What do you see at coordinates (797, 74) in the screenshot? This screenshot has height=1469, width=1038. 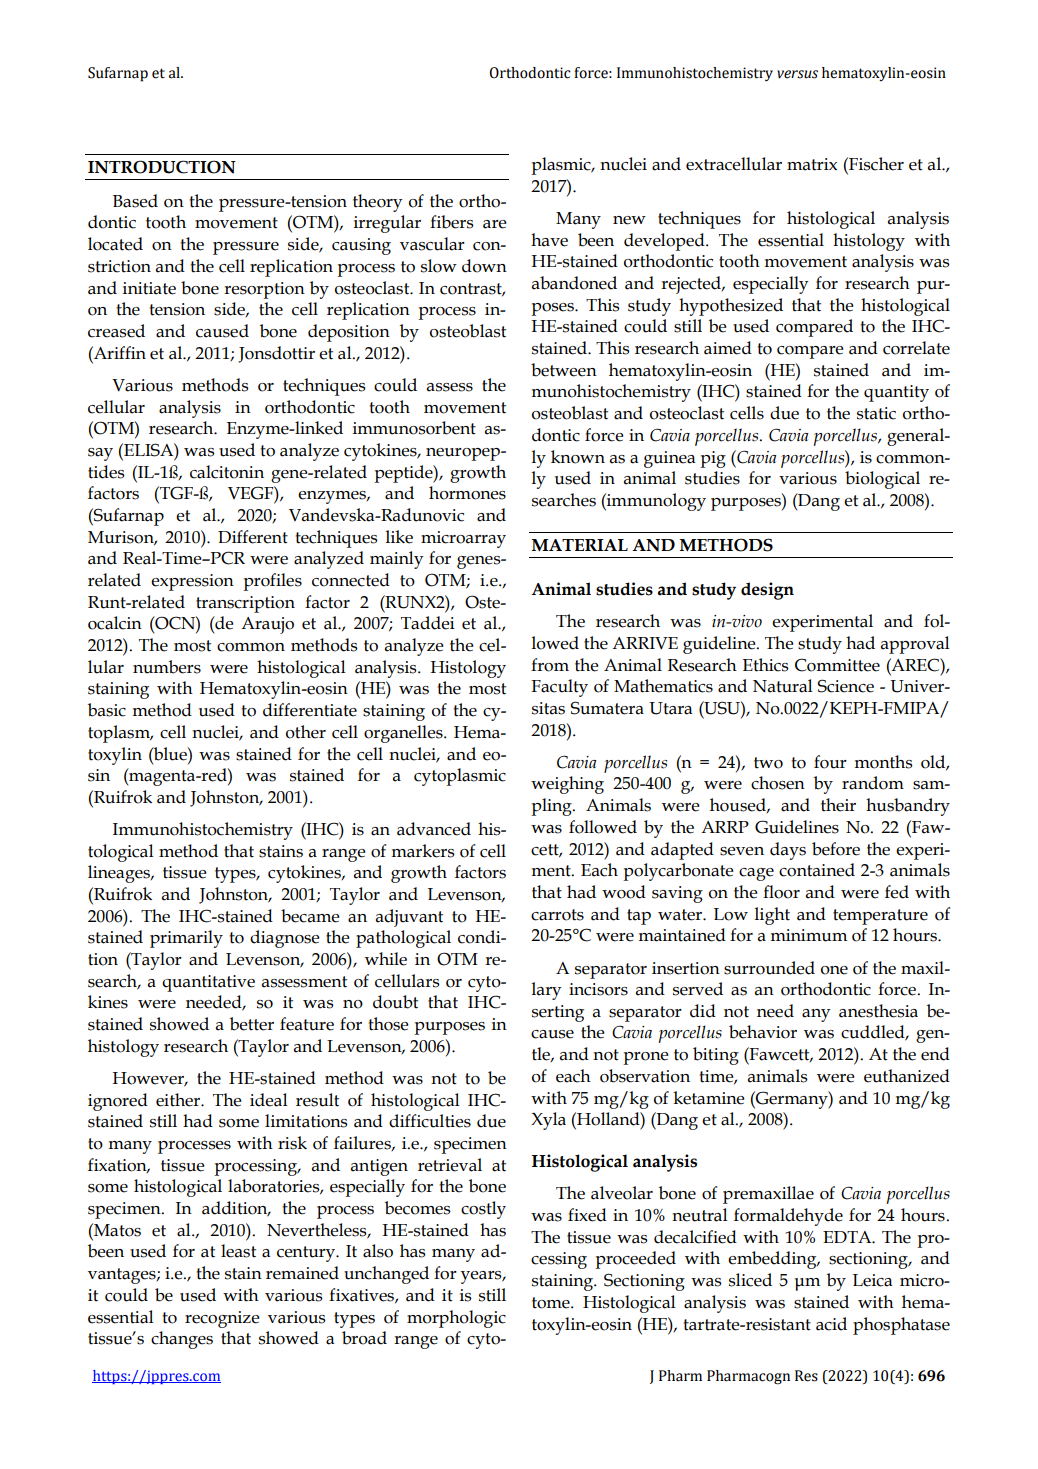 I see `versus` at bounding box center [797, 74].
